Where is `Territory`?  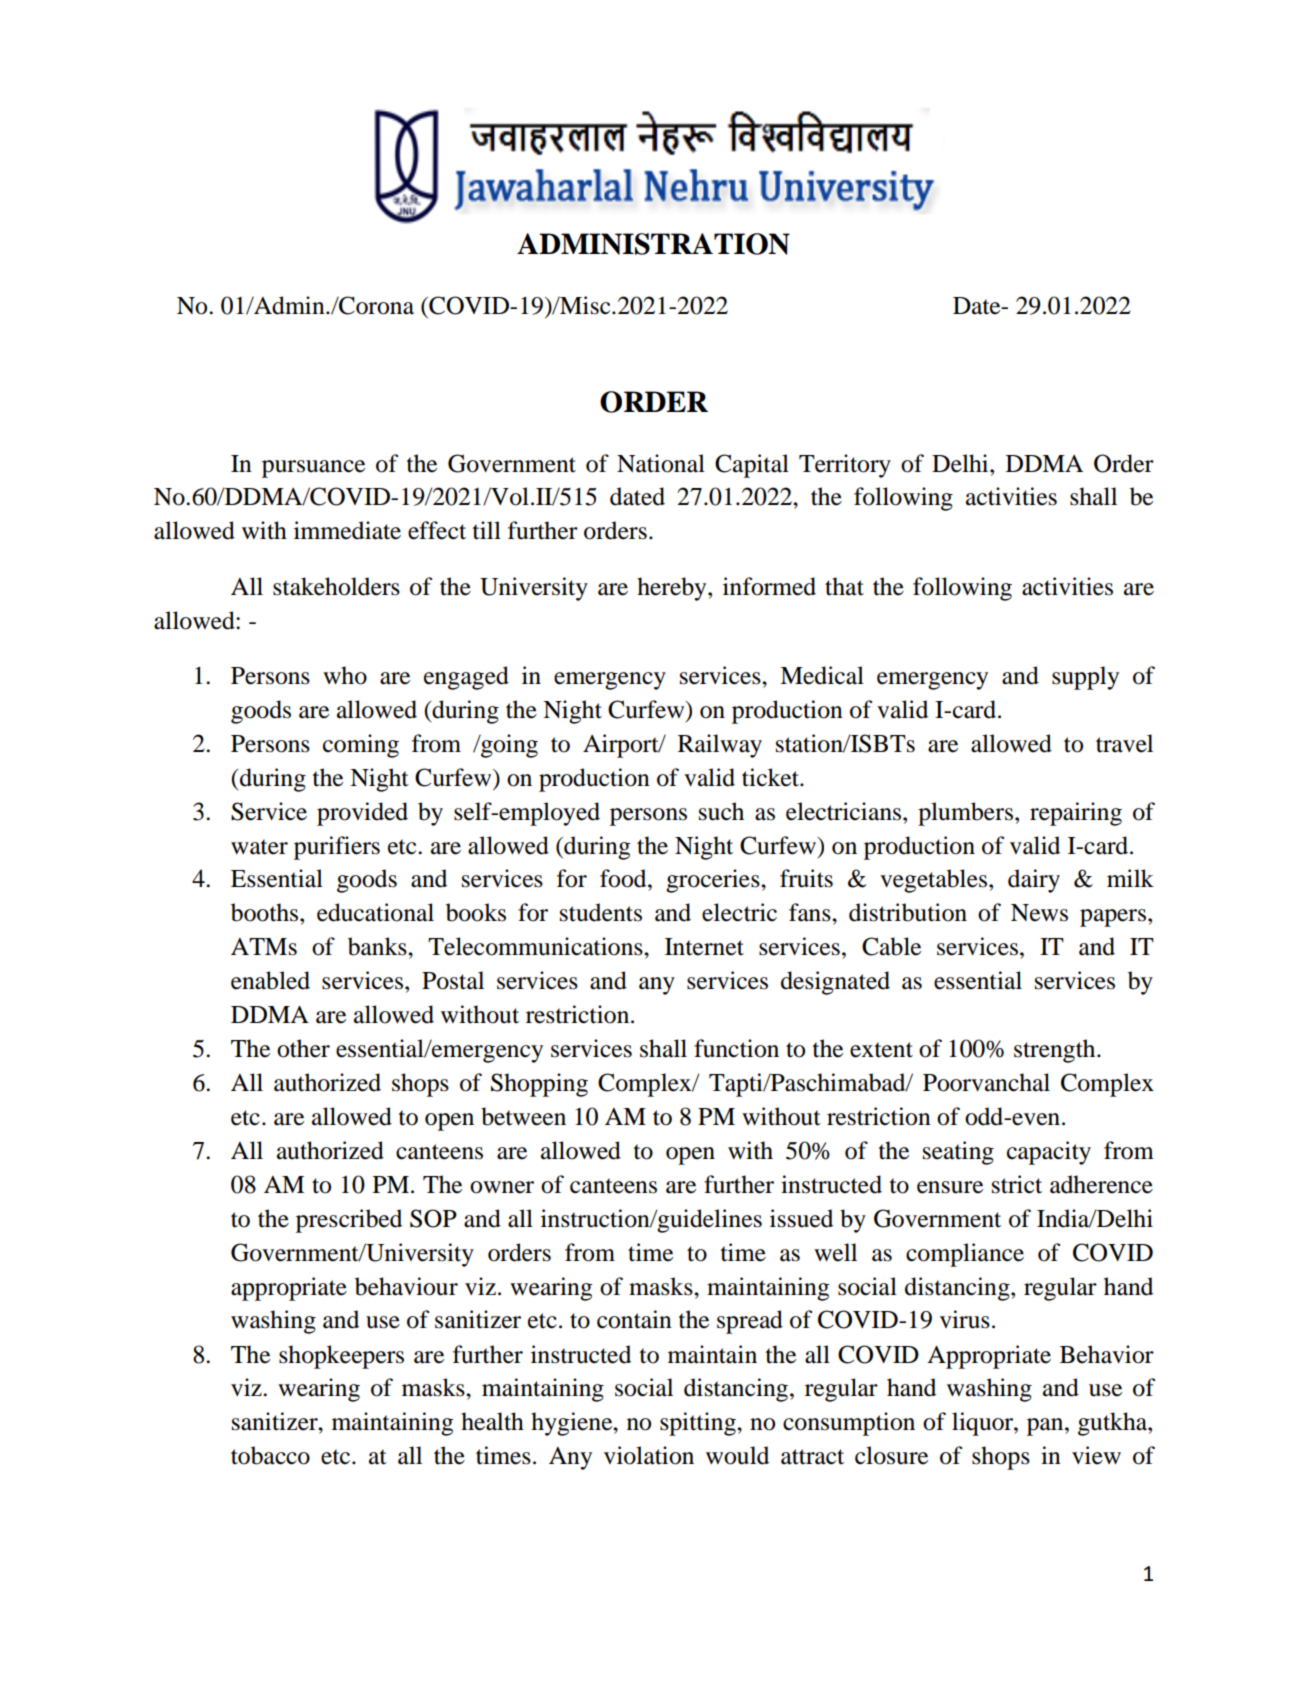
Territory is located at coordinates (845, 466).
